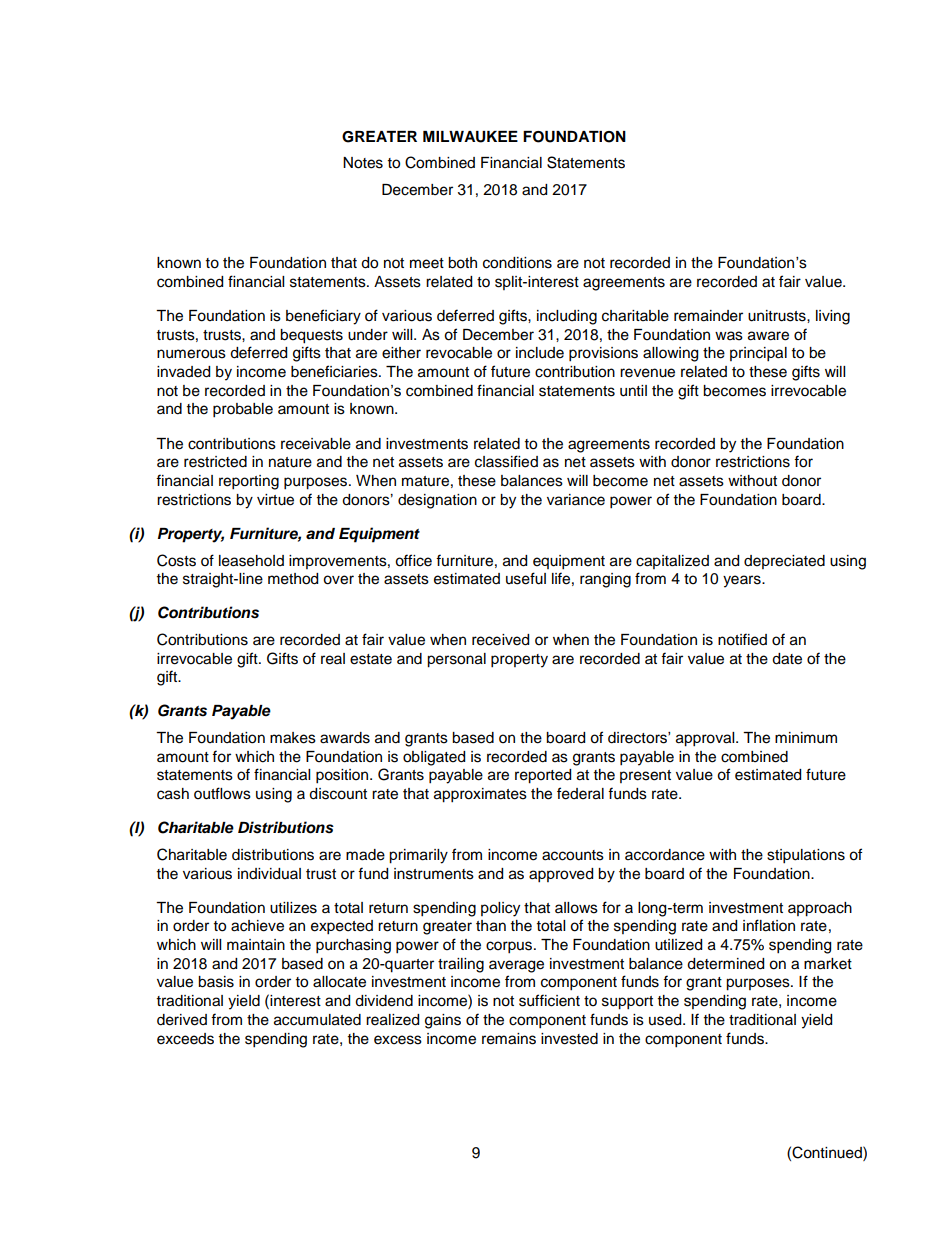 The height and width of the screenshot is (1233, 952). I want to click on restricted, so click(215, 462).
